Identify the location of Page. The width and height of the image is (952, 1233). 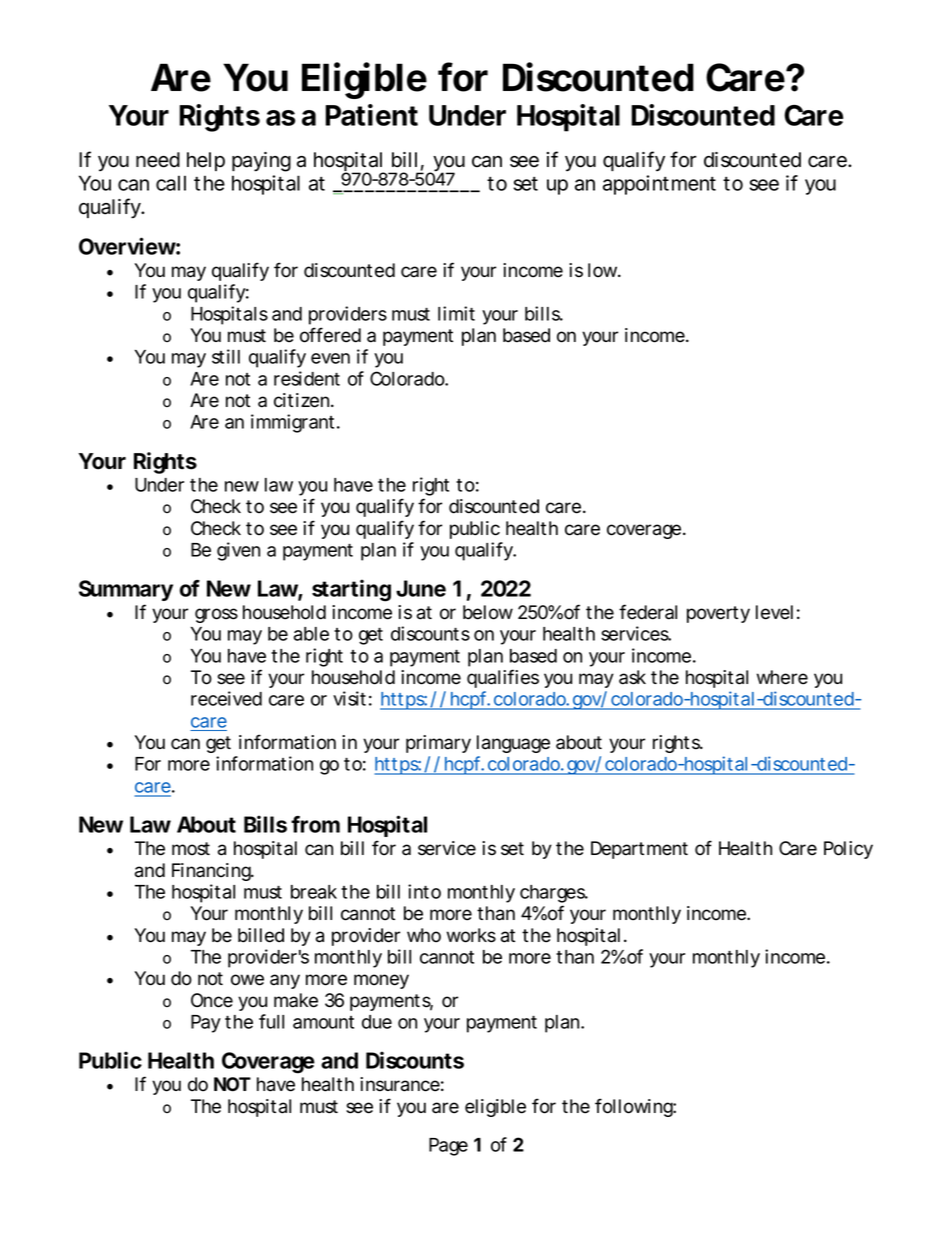
(448, 1147).
